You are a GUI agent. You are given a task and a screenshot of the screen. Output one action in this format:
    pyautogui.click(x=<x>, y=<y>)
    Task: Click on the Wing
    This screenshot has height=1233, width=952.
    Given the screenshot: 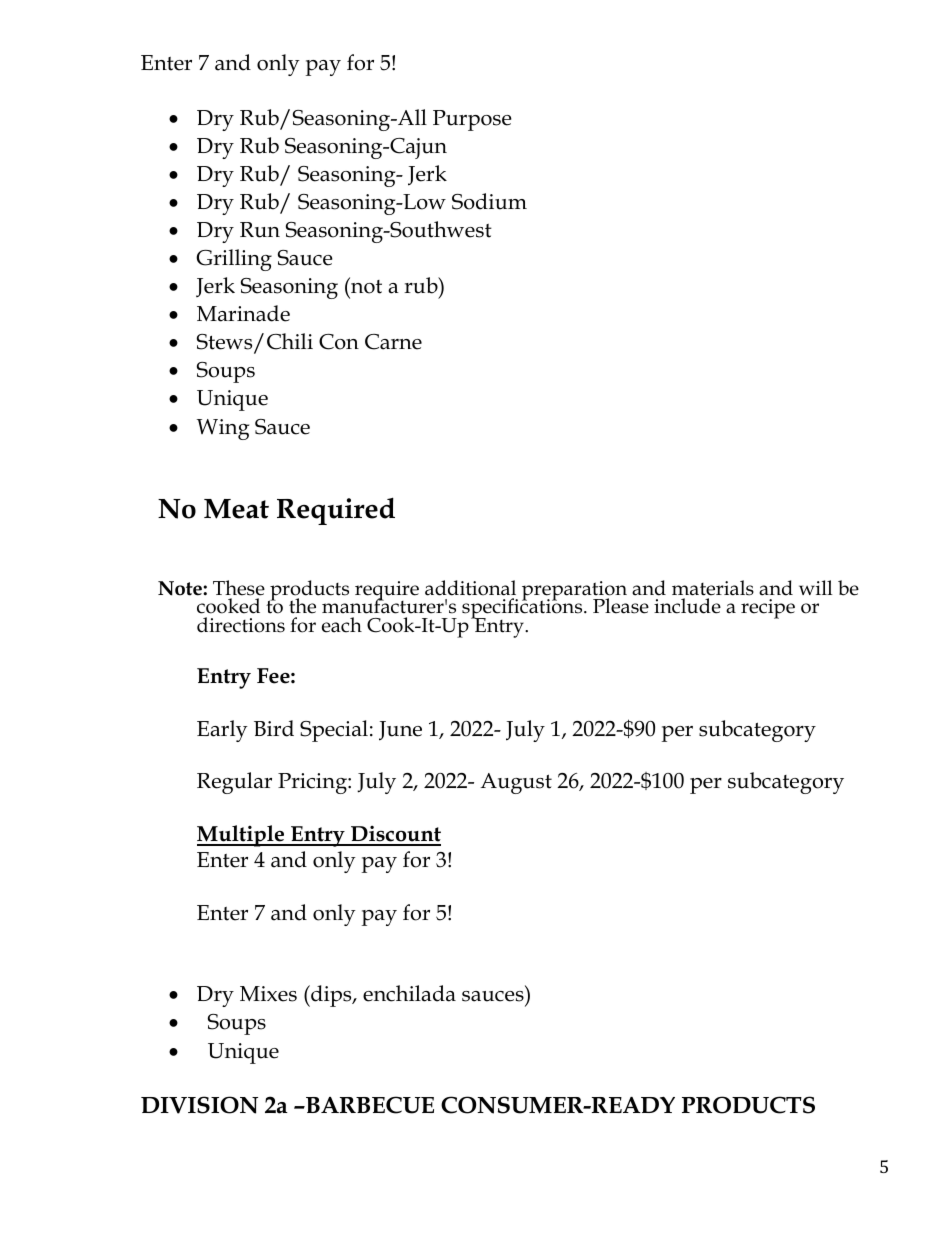 What is the action you would take?
    pyautogui.click(x=223, y=429)
